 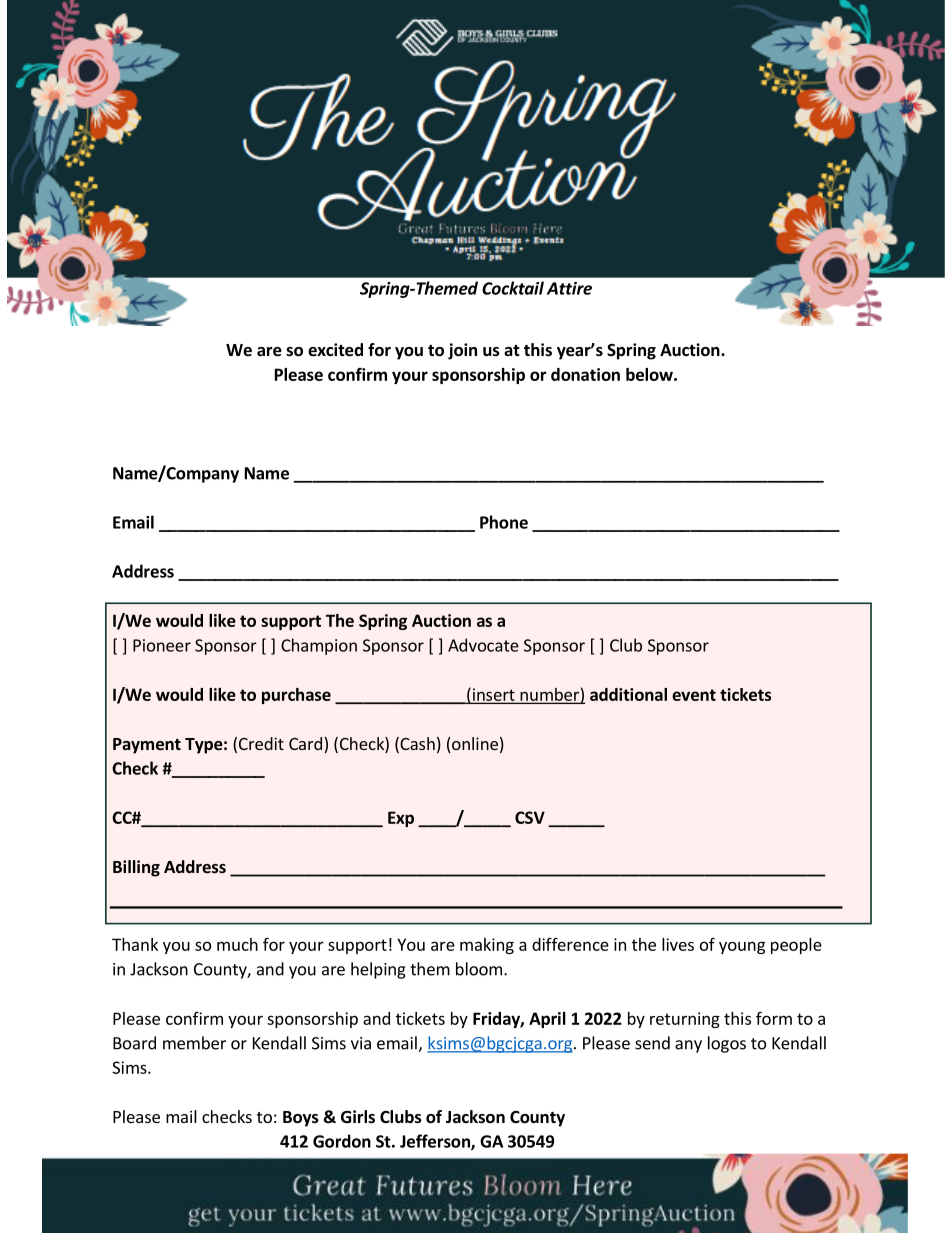 I want to click on Exp, so click(x=401, y=819).
